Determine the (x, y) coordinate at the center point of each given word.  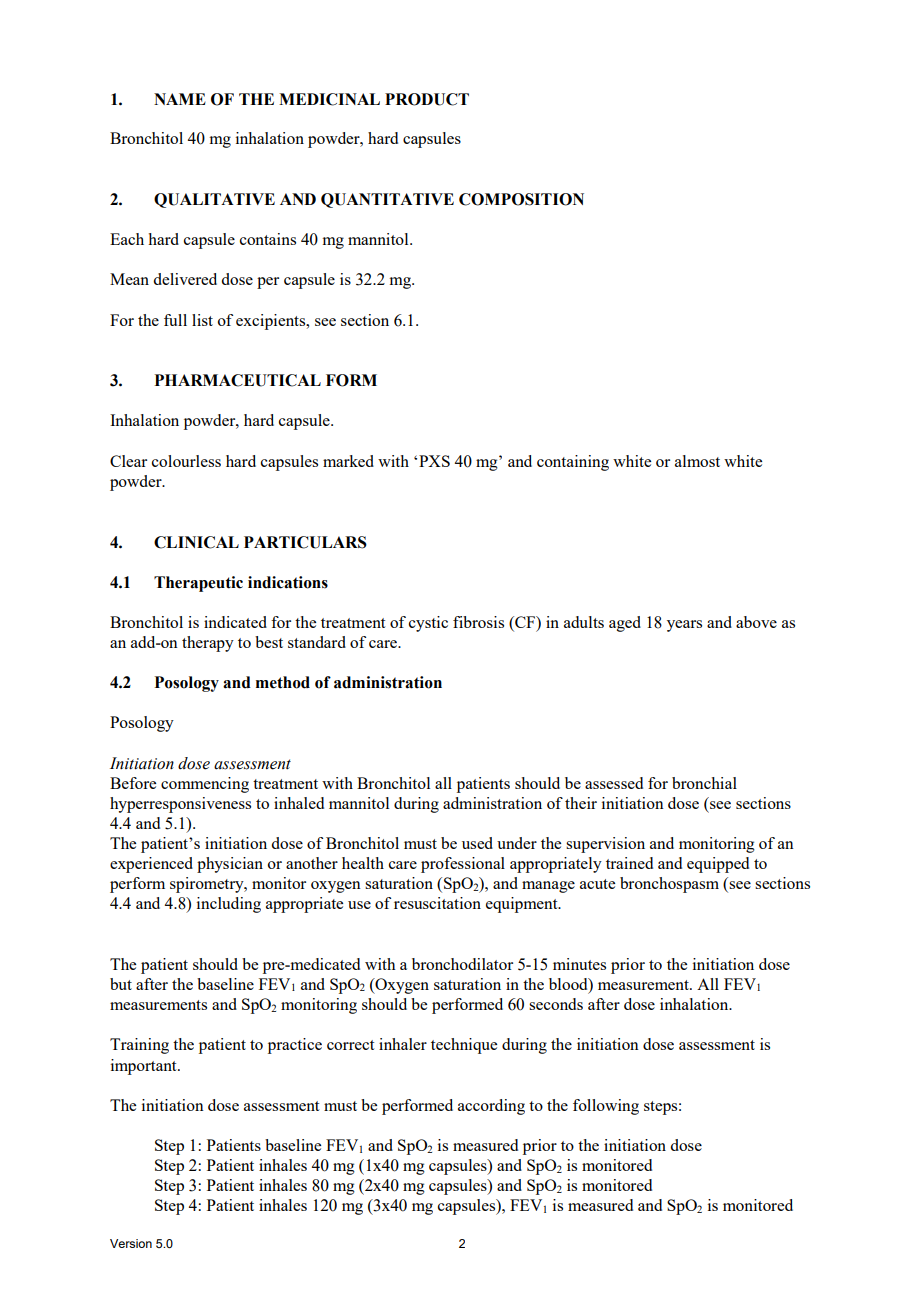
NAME (180, 99)
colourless (186, 461)
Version (131, 1243)
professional (463, 865)
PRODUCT (427, 99)
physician (230, 865)
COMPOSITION (521, 199)
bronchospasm (669, 885)
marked (348, 461)
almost (697, 461)
